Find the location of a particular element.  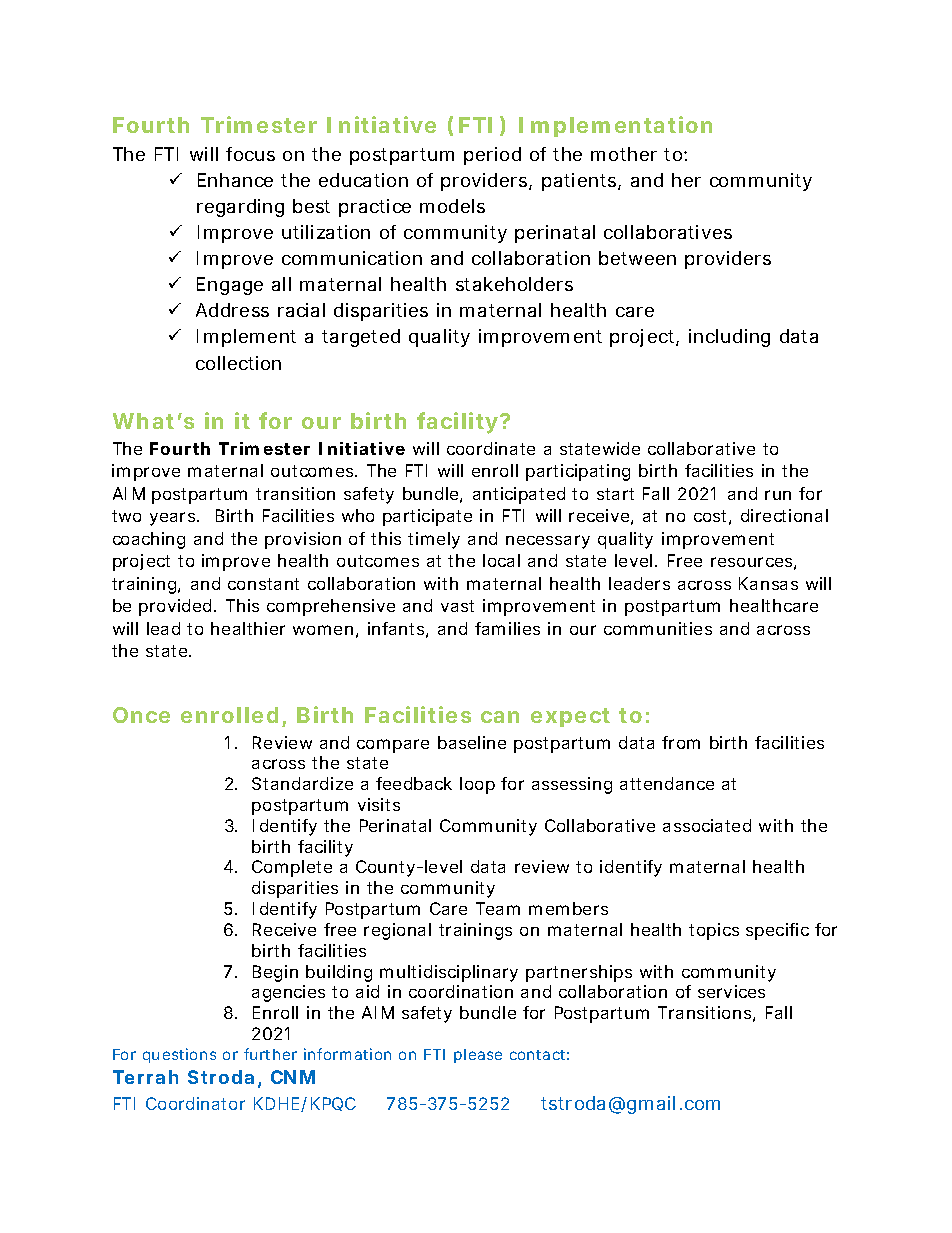

models is located at coordinates (452, 206).
